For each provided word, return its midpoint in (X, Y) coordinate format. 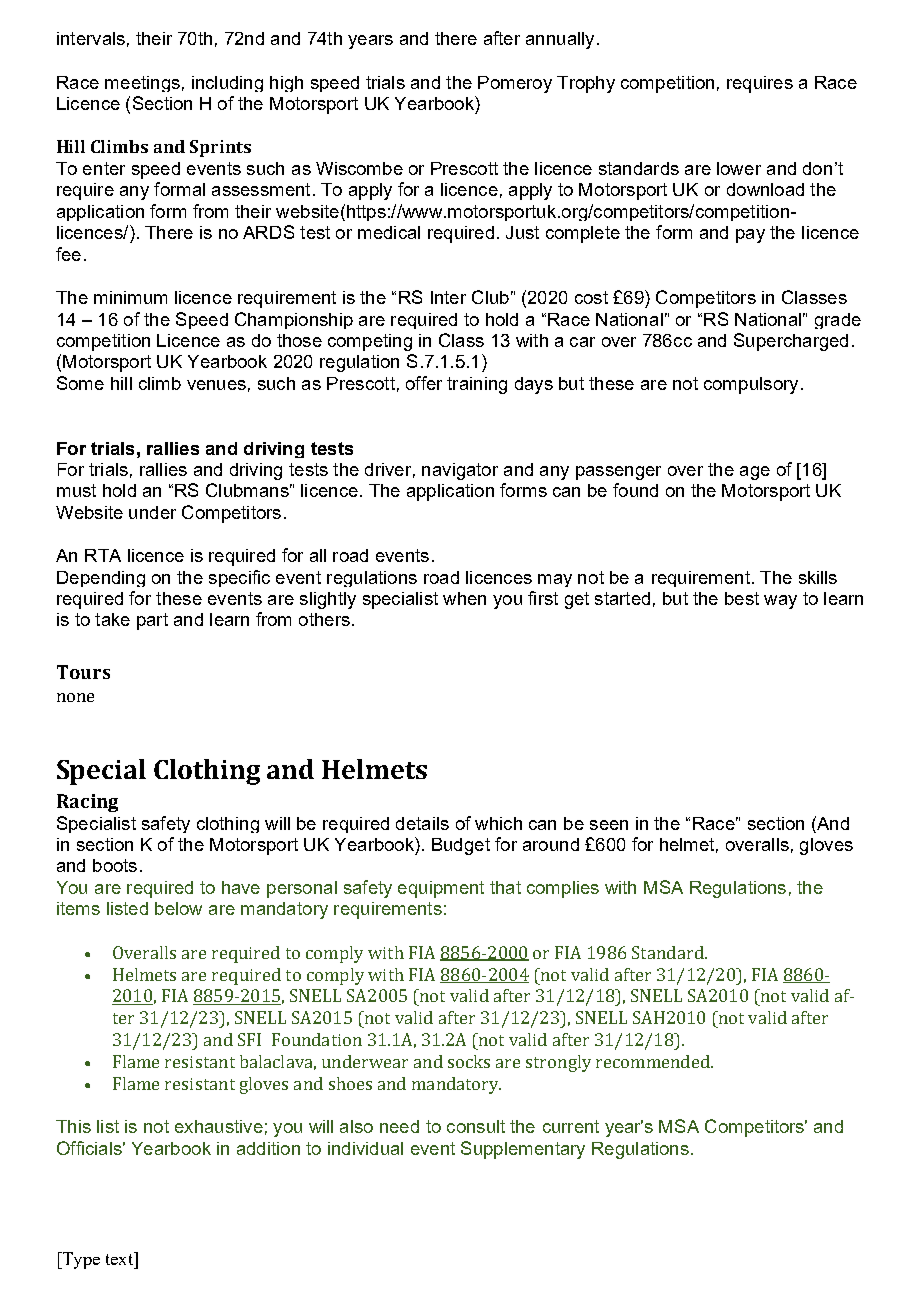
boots (115, 865)
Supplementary (523, 1150)
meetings (142, 84)
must (76, 490)
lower (739, 168)
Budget (461, 846)
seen (609, 825)
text (120, 1258)
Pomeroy (515, 84)
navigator (460, 471)
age (755, 473)
